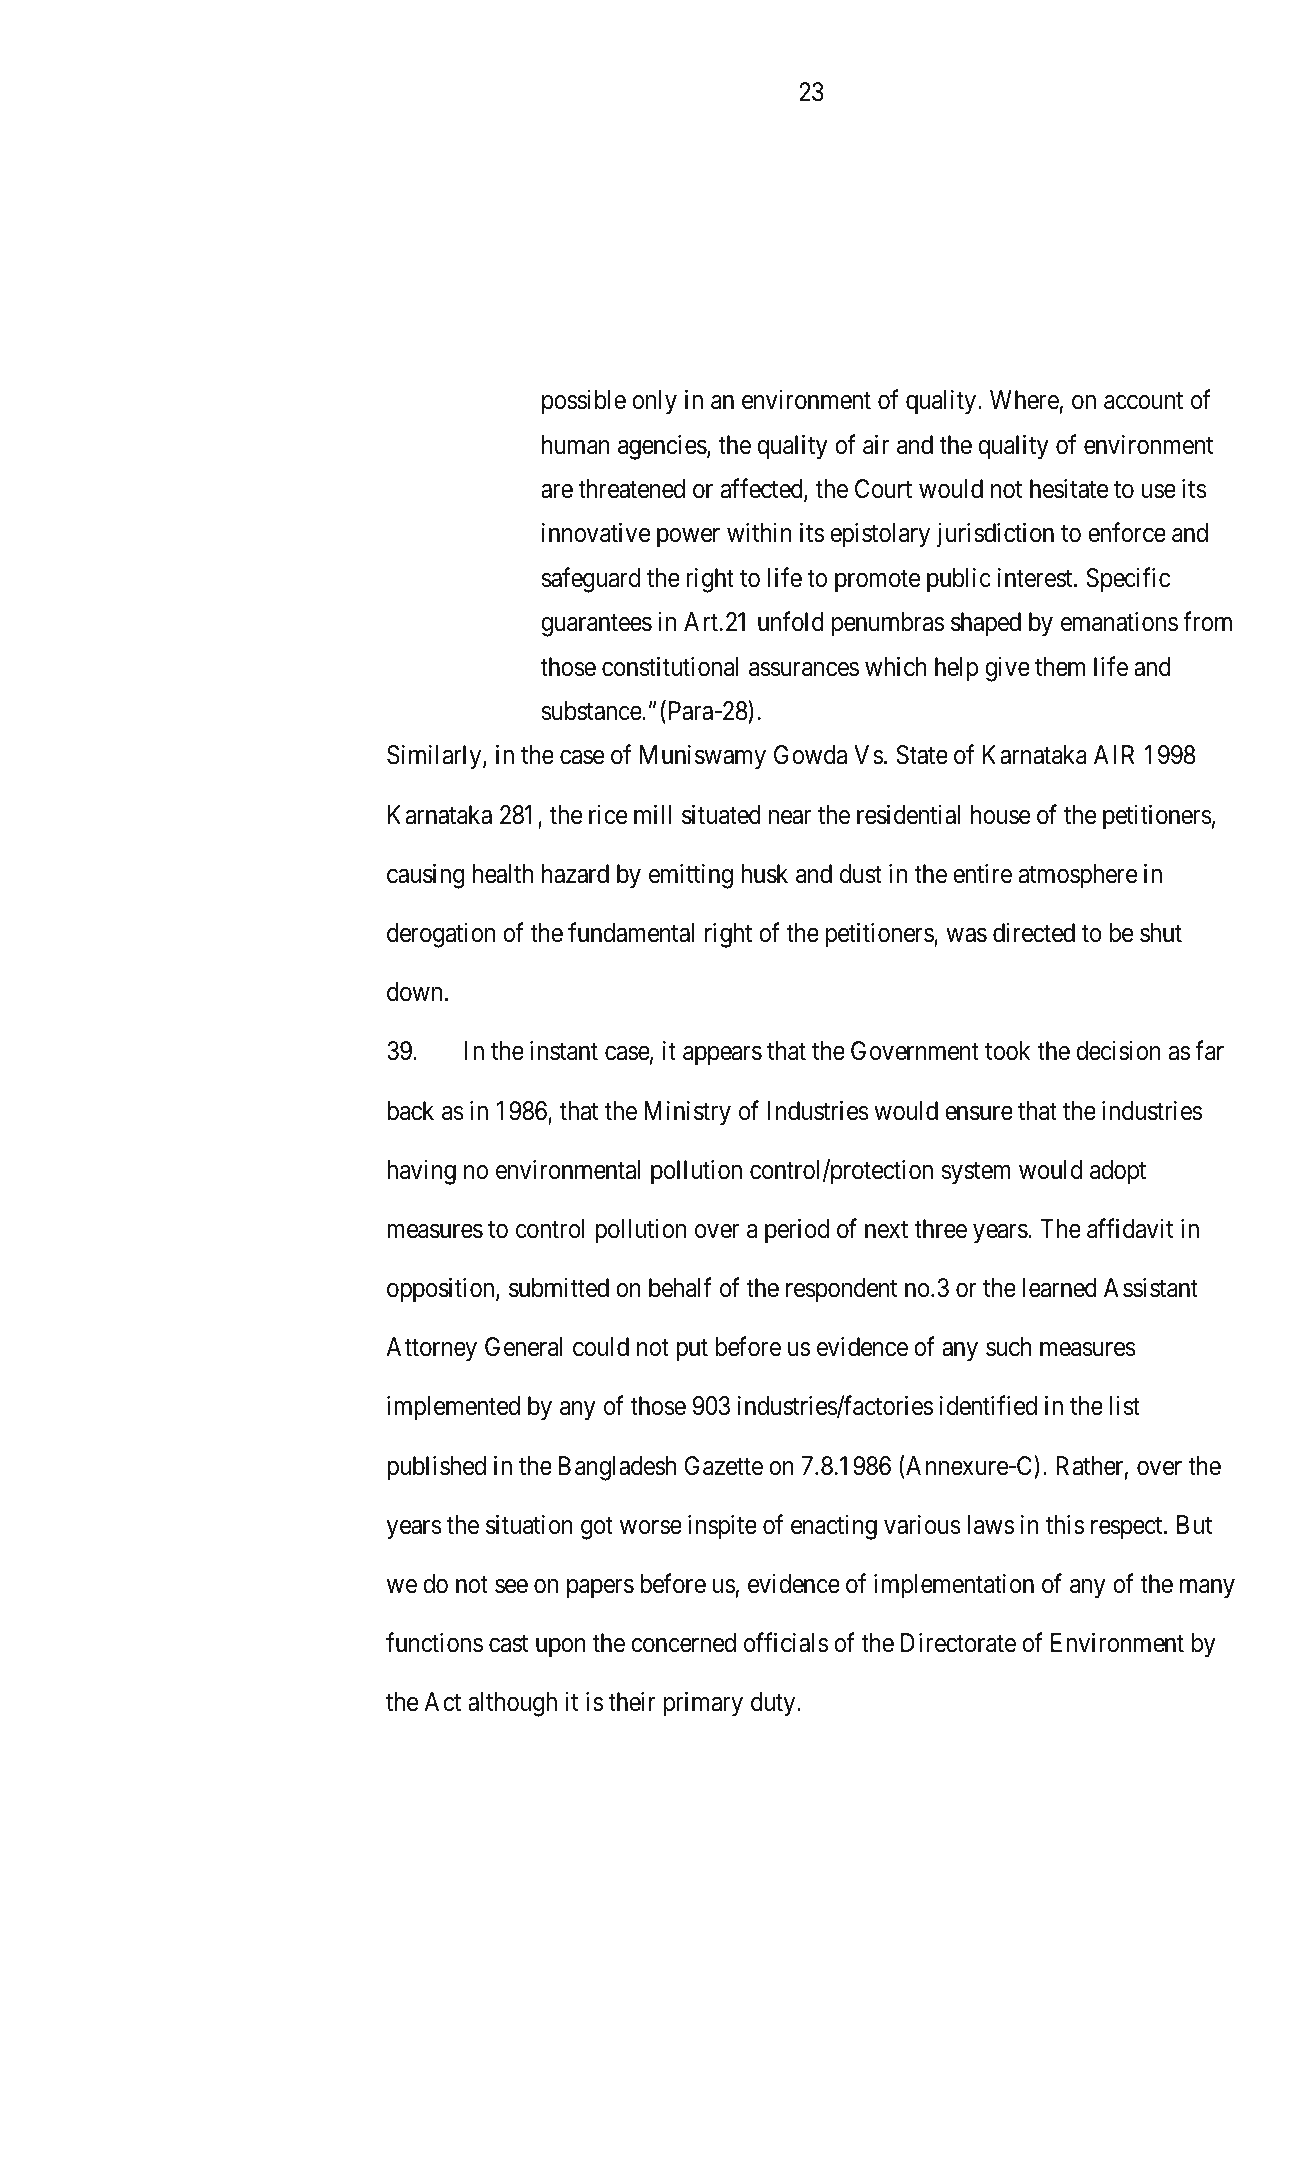  Describe the element at coordinates (1161, 933) in the screenshot. I see `shut` at that location.
